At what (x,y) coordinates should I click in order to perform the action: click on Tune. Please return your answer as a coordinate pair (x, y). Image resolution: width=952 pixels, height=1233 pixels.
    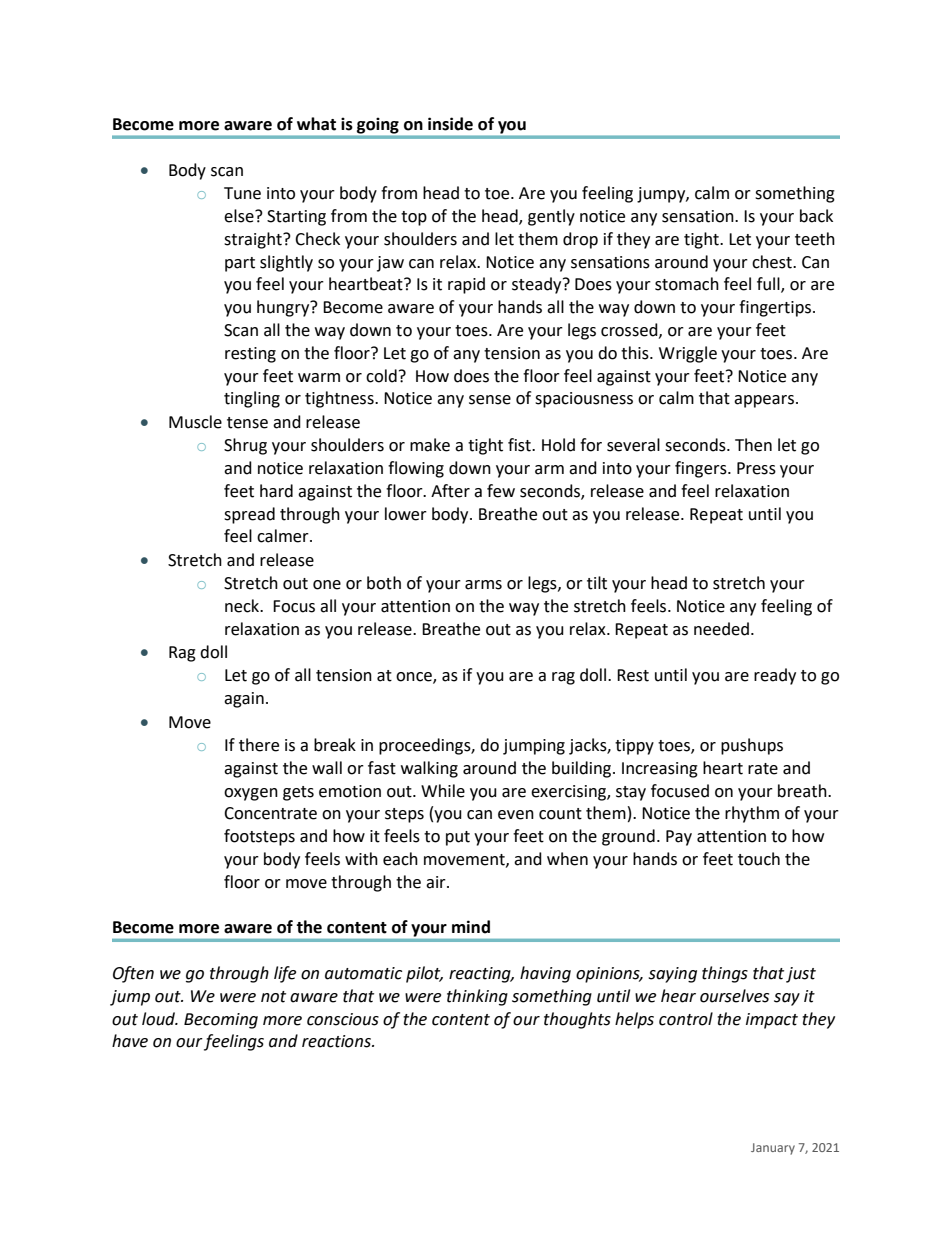
    Looking at the image, I should click on (242, 193).
